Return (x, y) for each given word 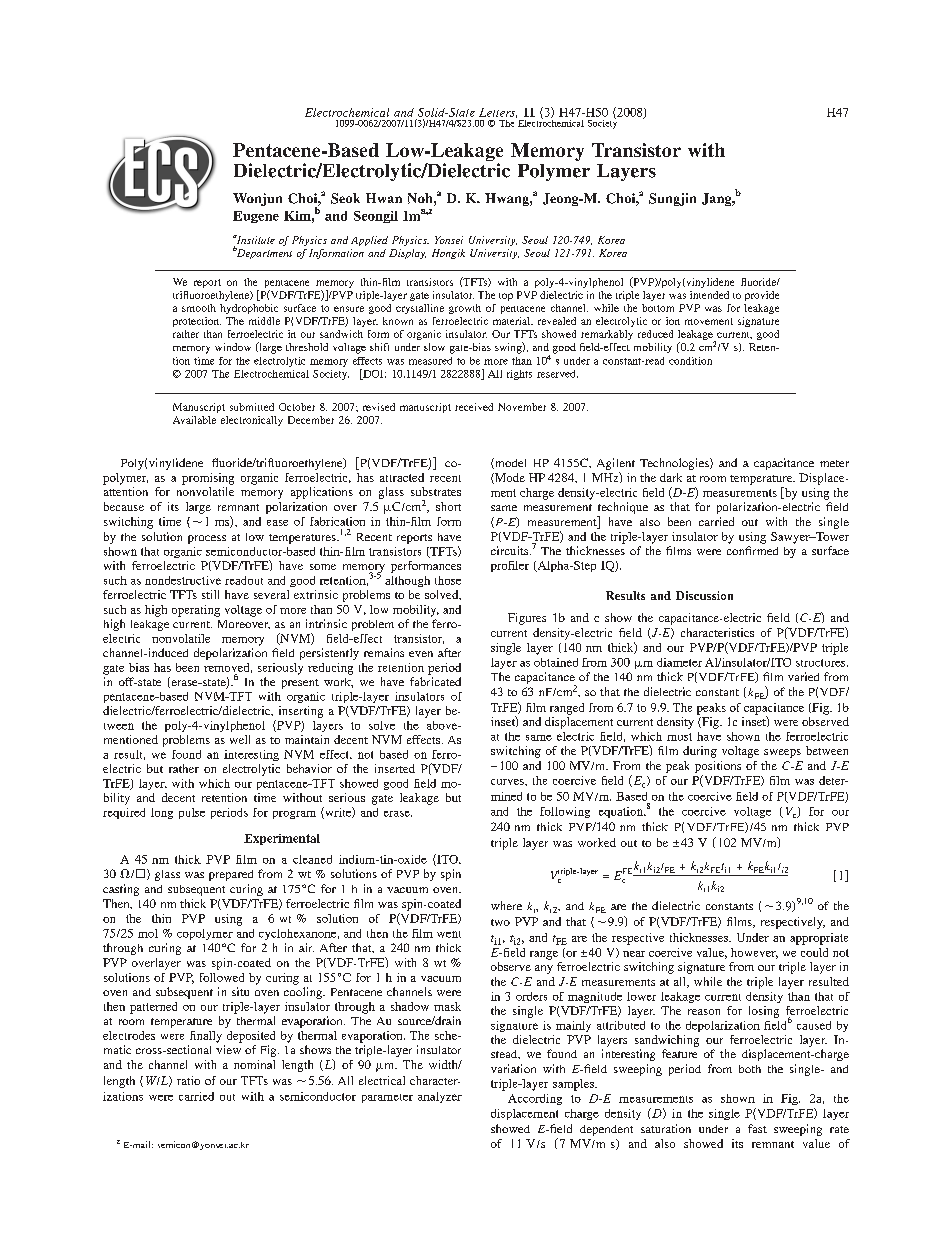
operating (196, 611)
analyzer (440, 1097)
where (506, 905)
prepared (231, 875)
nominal (254, 1064)
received (474, 407)
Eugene (256, 217)
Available (194, 420)
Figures (527, 619)
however (754, 953)
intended (709, 295)
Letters (498, 113)
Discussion (704, 595)
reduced (655, 334)
